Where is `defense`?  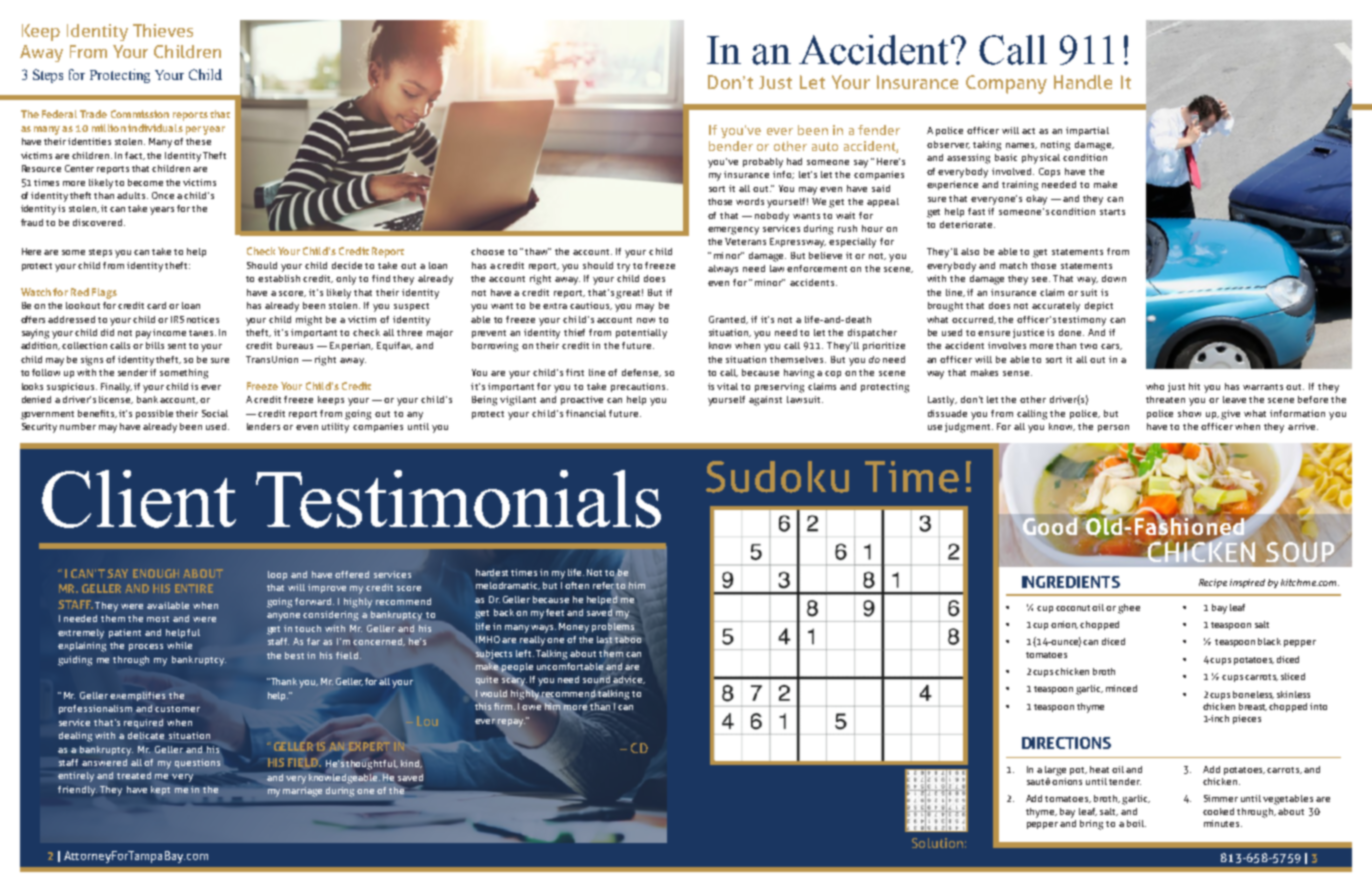 defense is located at coordinates (641, 373).
